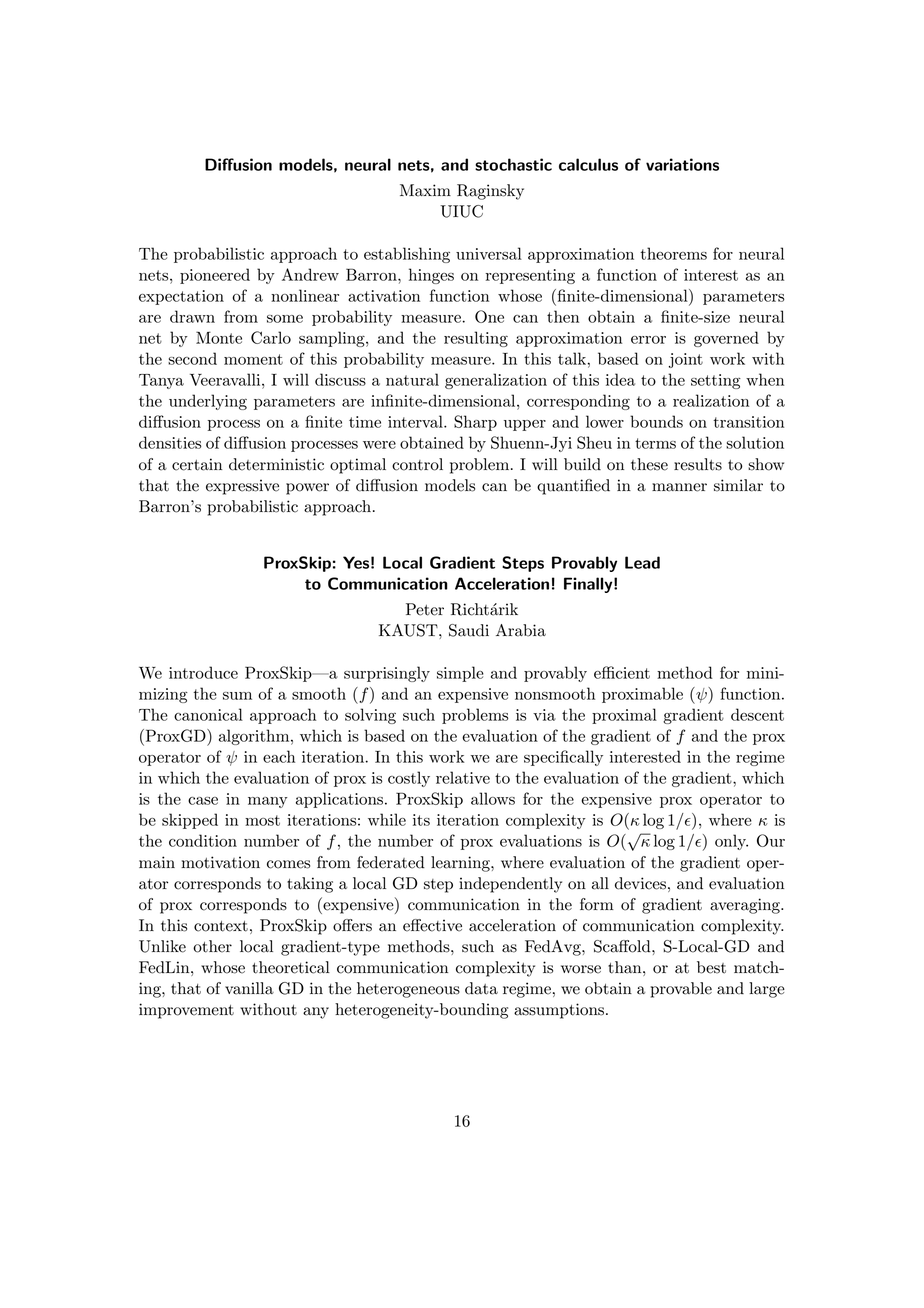 Image resolution: width=924 pixels, height=1308 pixels. Describe the element at coordinates (421, 820) in the image. I see `its` at that location.
